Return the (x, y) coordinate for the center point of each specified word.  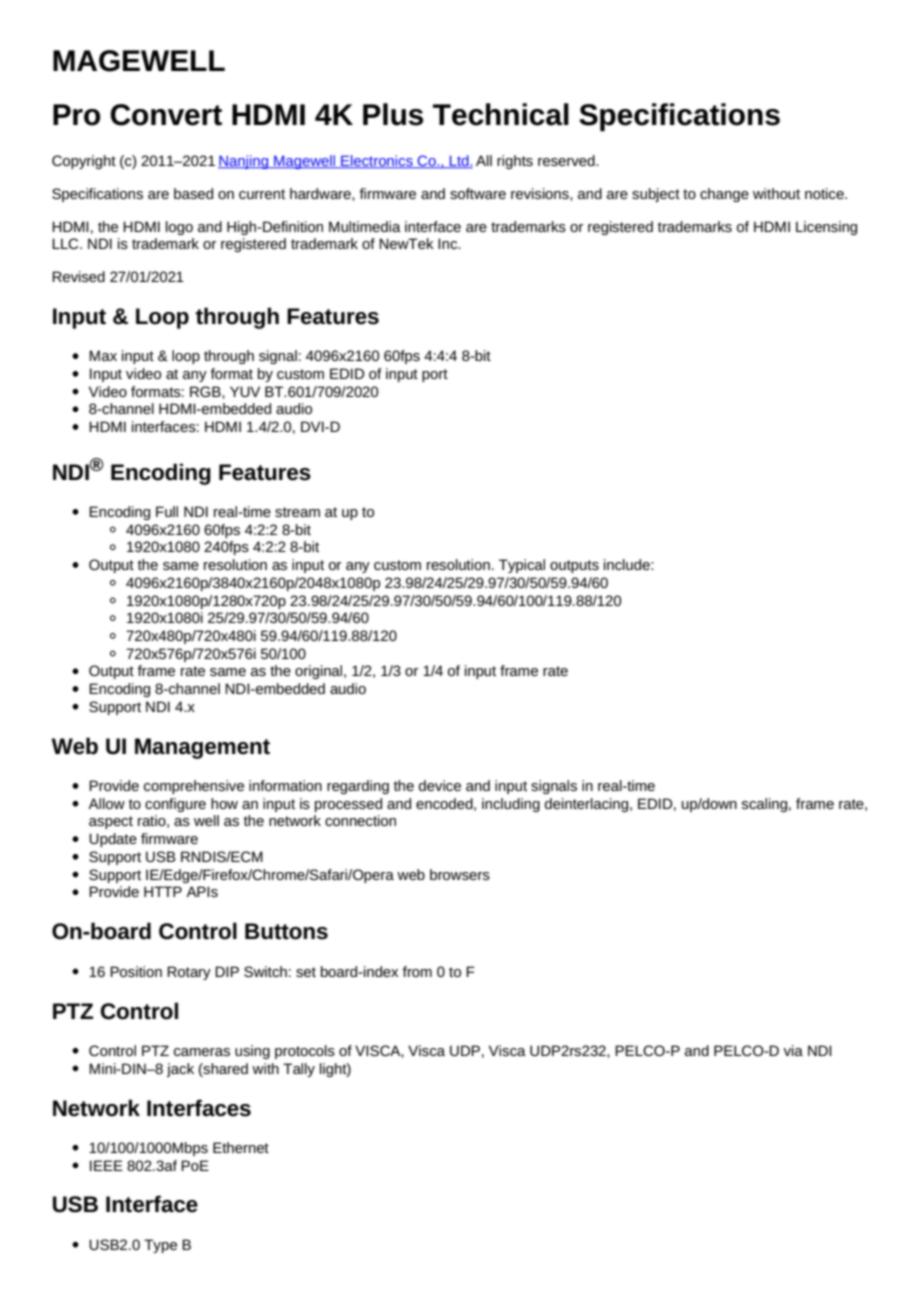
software (478, 193)
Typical (522, 566)
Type (160, 1246)
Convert (166, 115)
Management (202, 748)
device (440, 785)
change (724, 195)
